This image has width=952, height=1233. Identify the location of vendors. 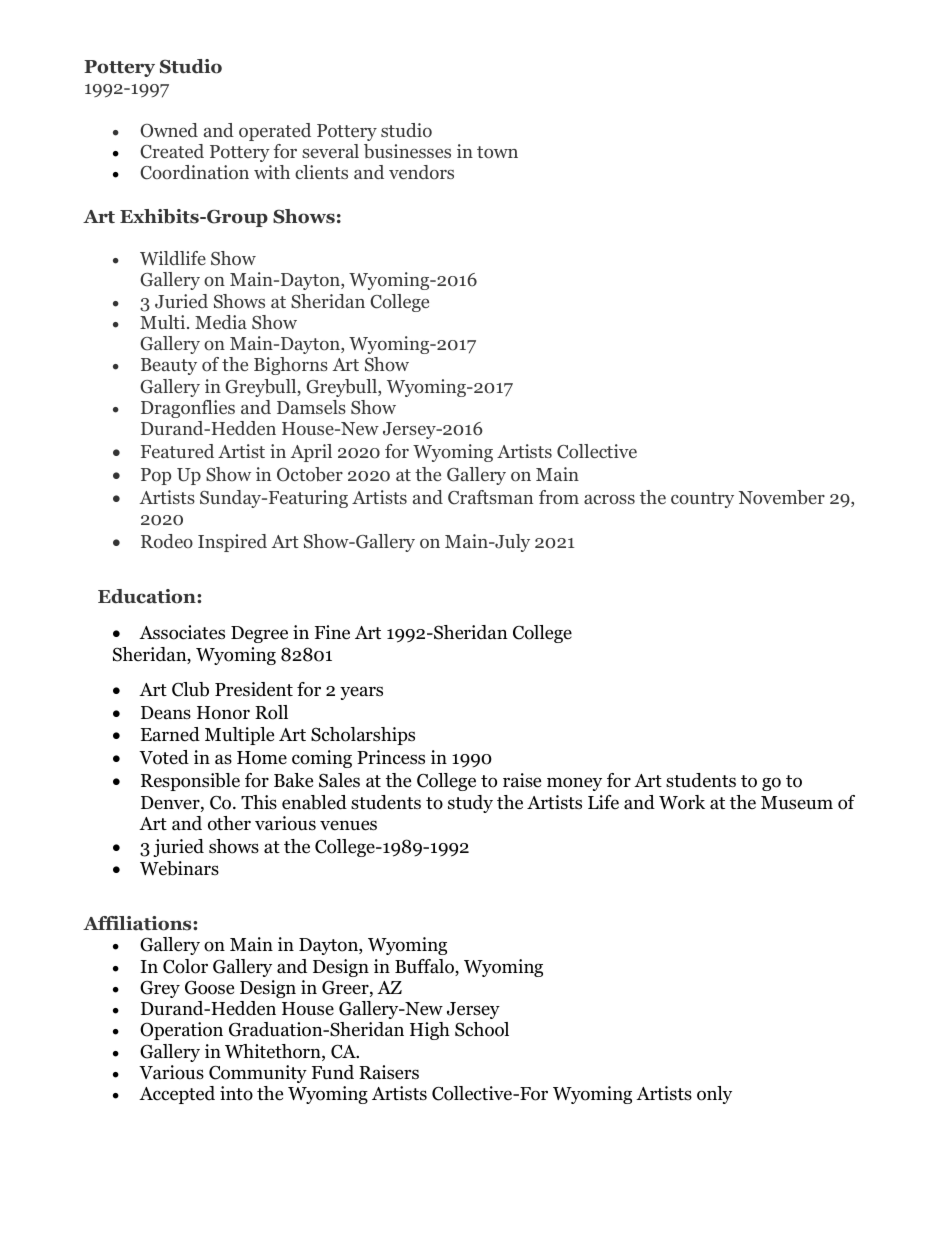
(421, 172).
